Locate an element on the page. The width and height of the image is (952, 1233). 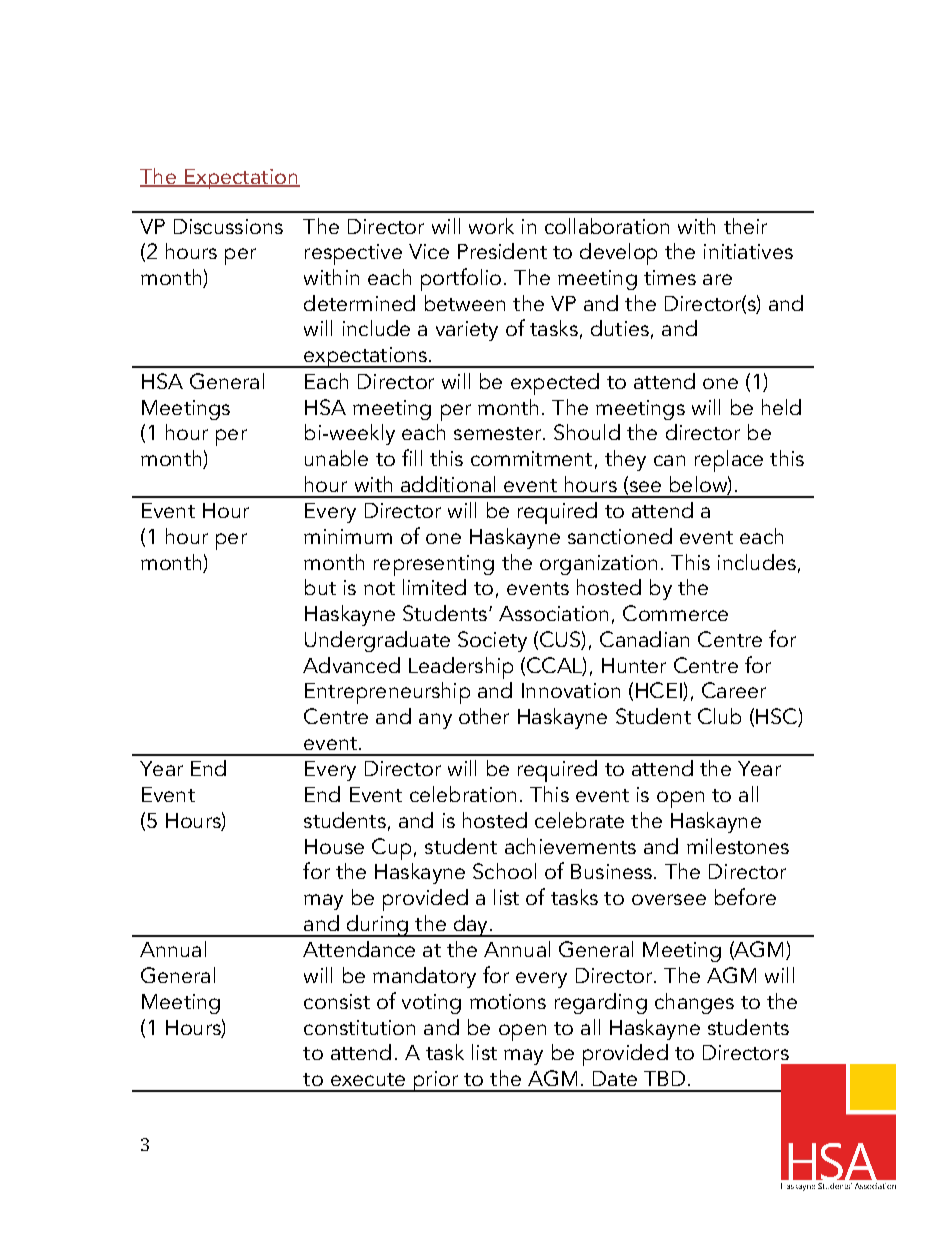
semester is located at coordinates (499, 433).
